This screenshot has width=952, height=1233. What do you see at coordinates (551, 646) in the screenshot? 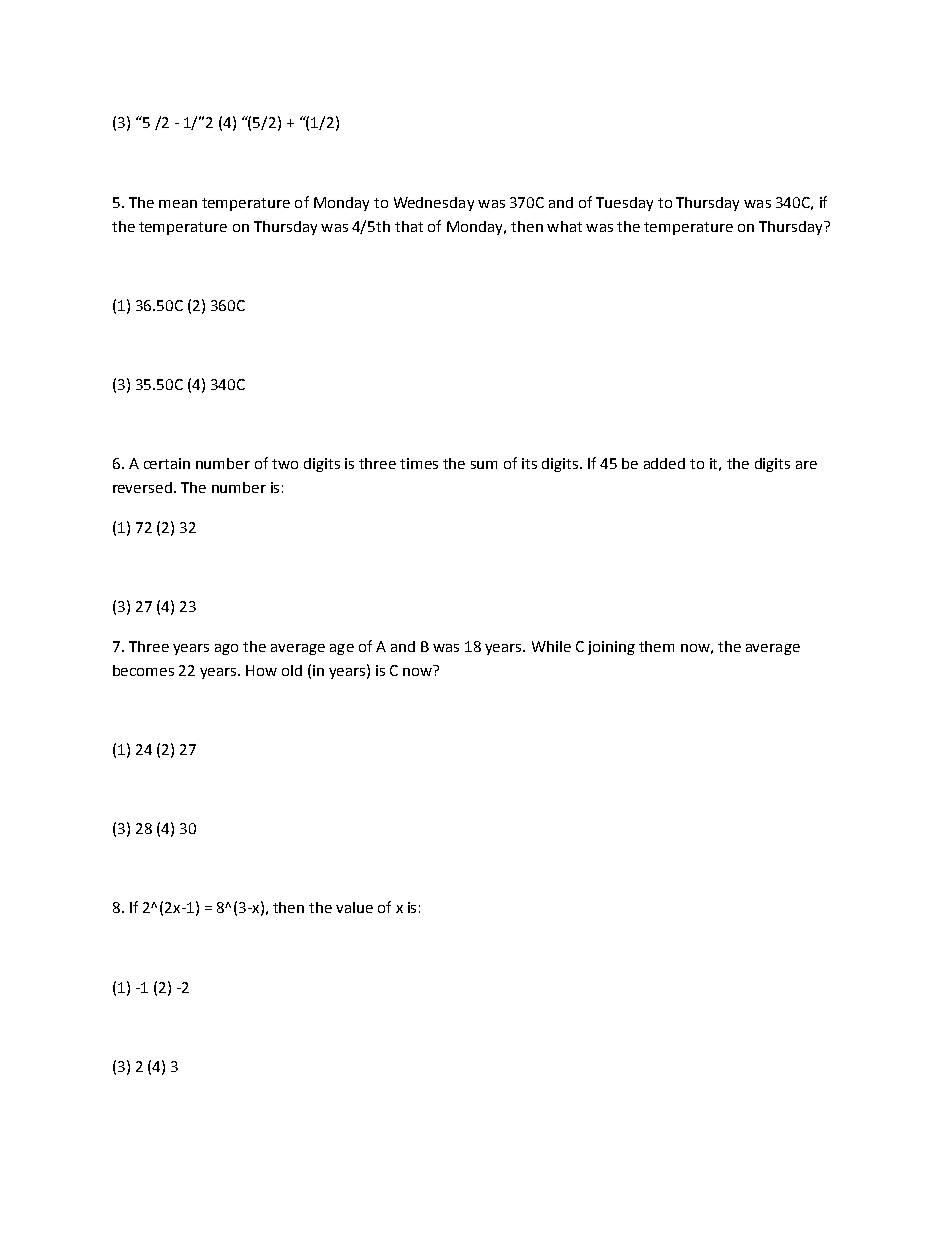
I see `While` at bounding box center [551, 646].
